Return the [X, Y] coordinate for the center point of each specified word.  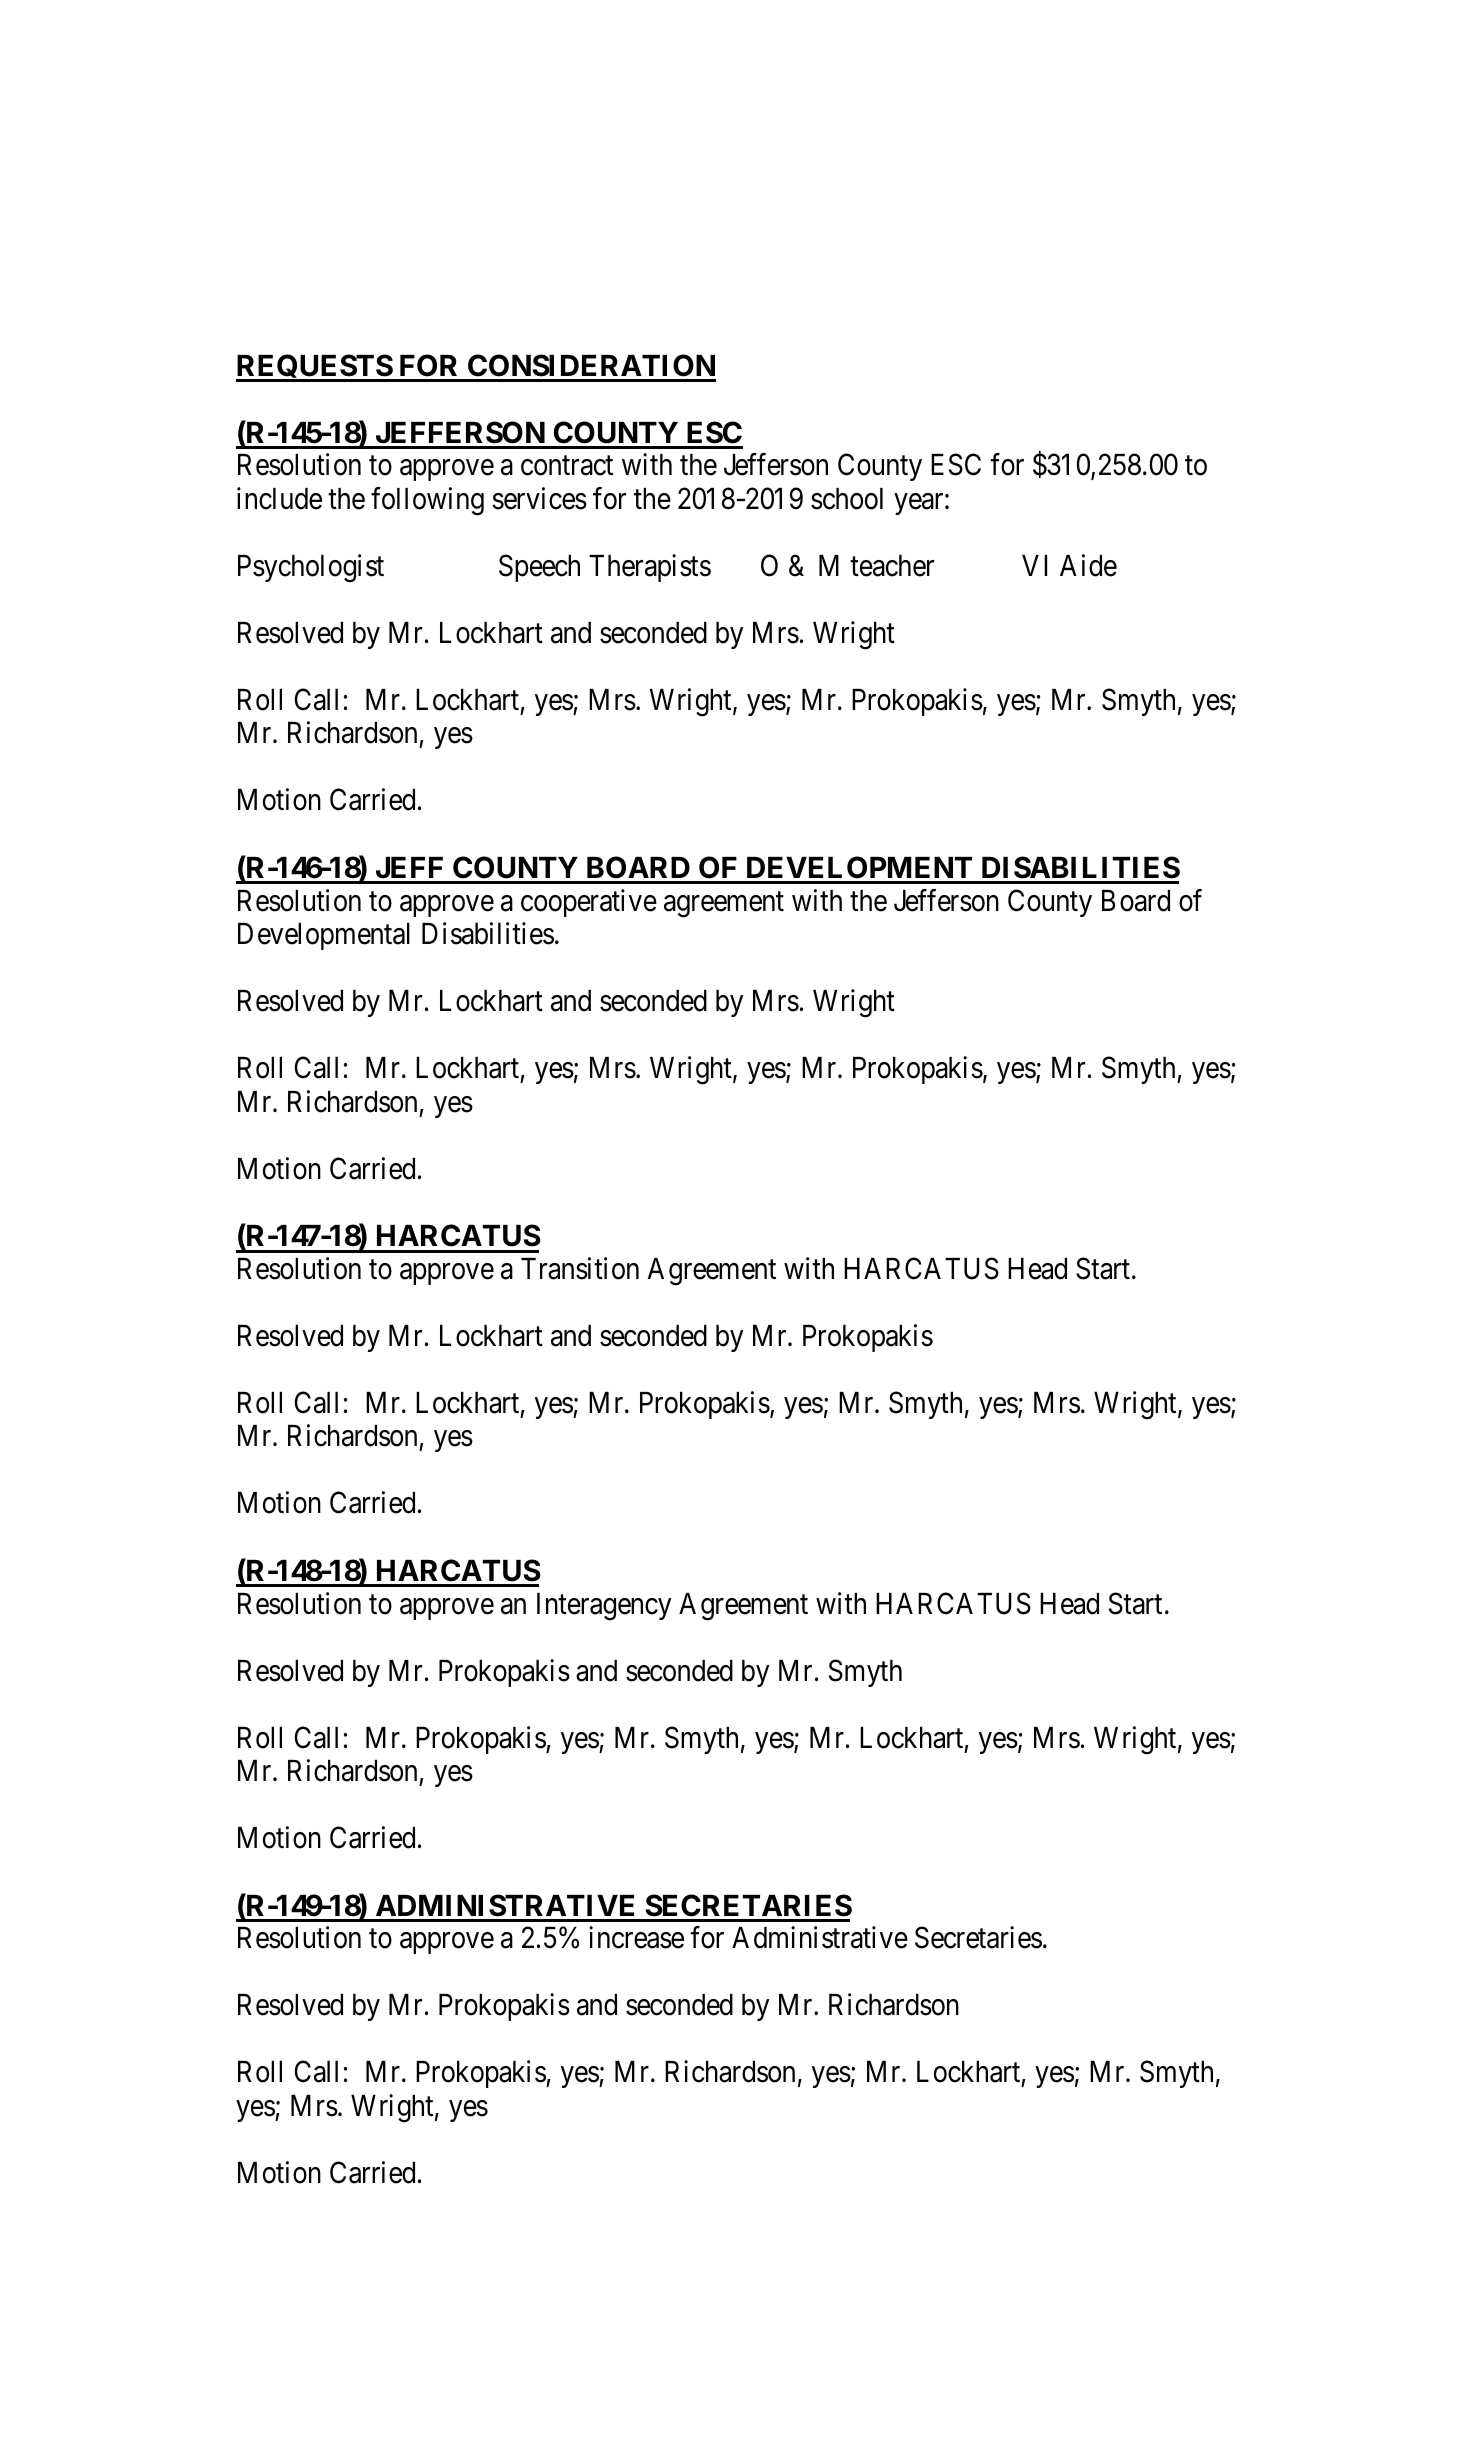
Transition [580, 1268]
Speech [539, 568]
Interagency [604, 1607]
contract [567, 466]
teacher [892, 566]
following [427, 501]
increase [636, 1938]
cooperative [589, 903]
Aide [1088, 565]
